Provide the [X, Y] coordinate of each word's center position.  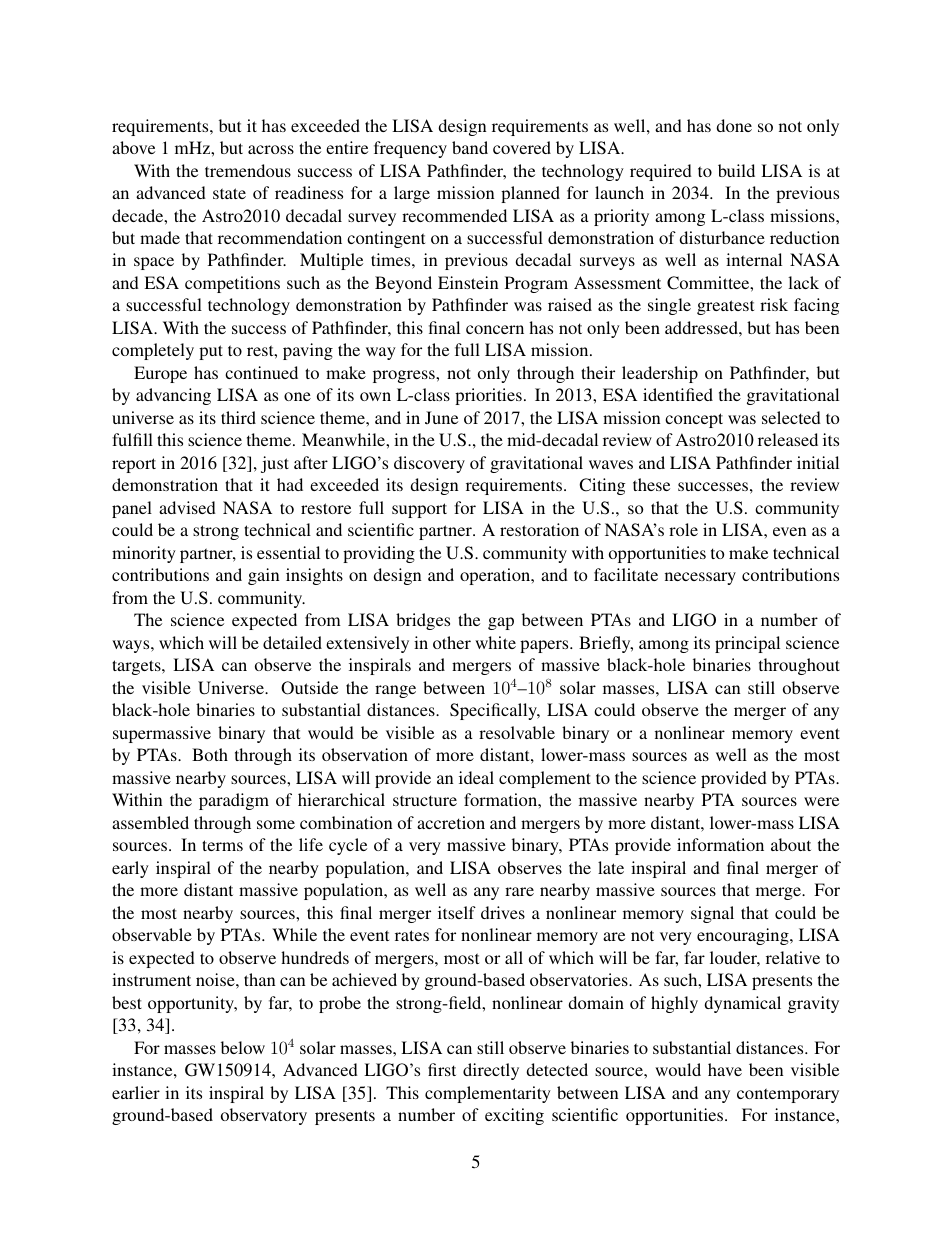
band [470, 147]
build [736, 170]
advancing [173, 396]
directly [491, 1071]
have [725, 1069]
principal [747, 644]
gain [263, 576]
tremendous [248, 170]
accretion [451, 822]
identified [678, 394]
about [791, 844]
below [243, 1047]
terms [222, 845]
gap [501, 623]
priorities [488, 396]
